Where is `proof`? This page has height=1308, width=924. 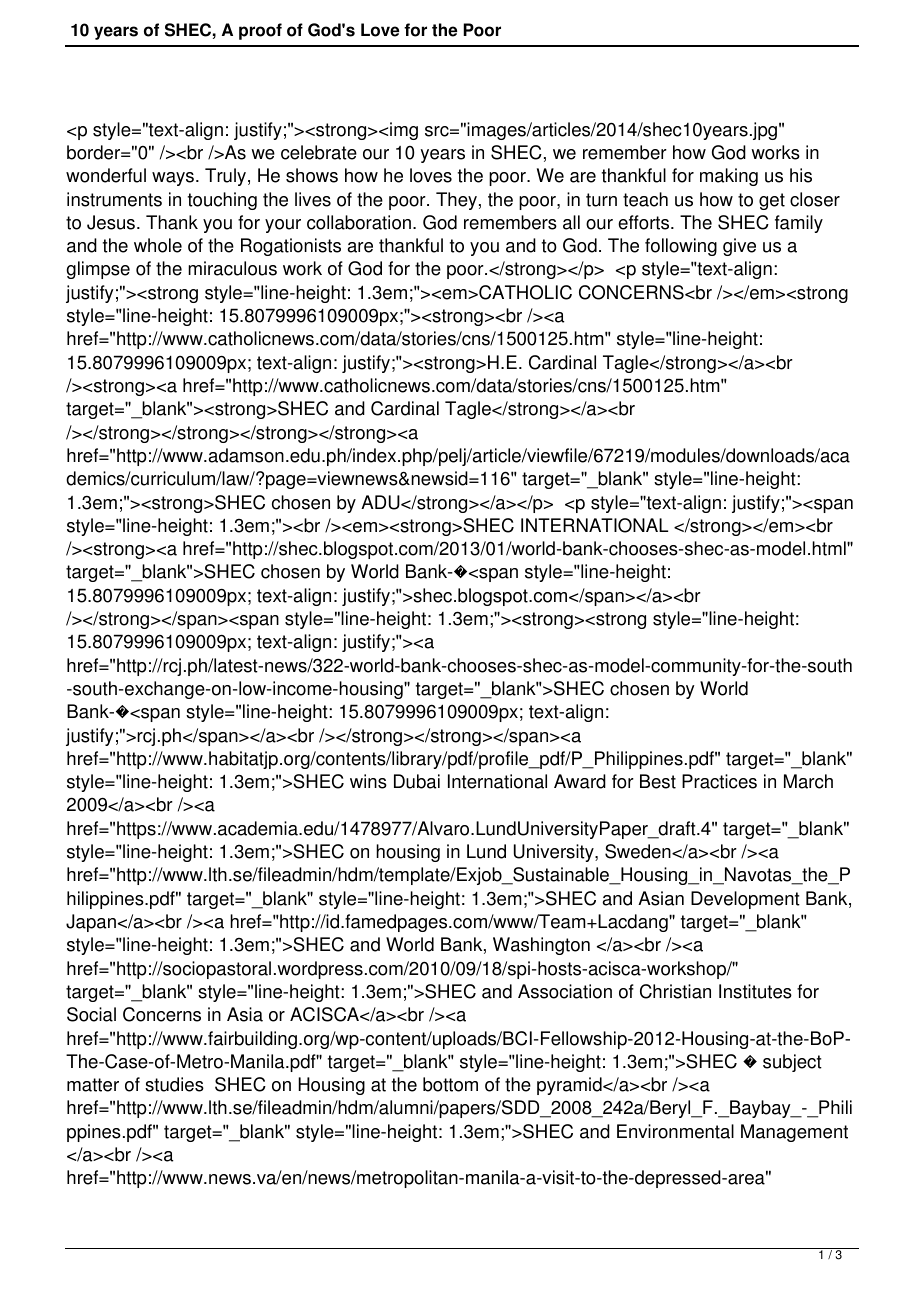 proof is located at coordinates (260, 31).
